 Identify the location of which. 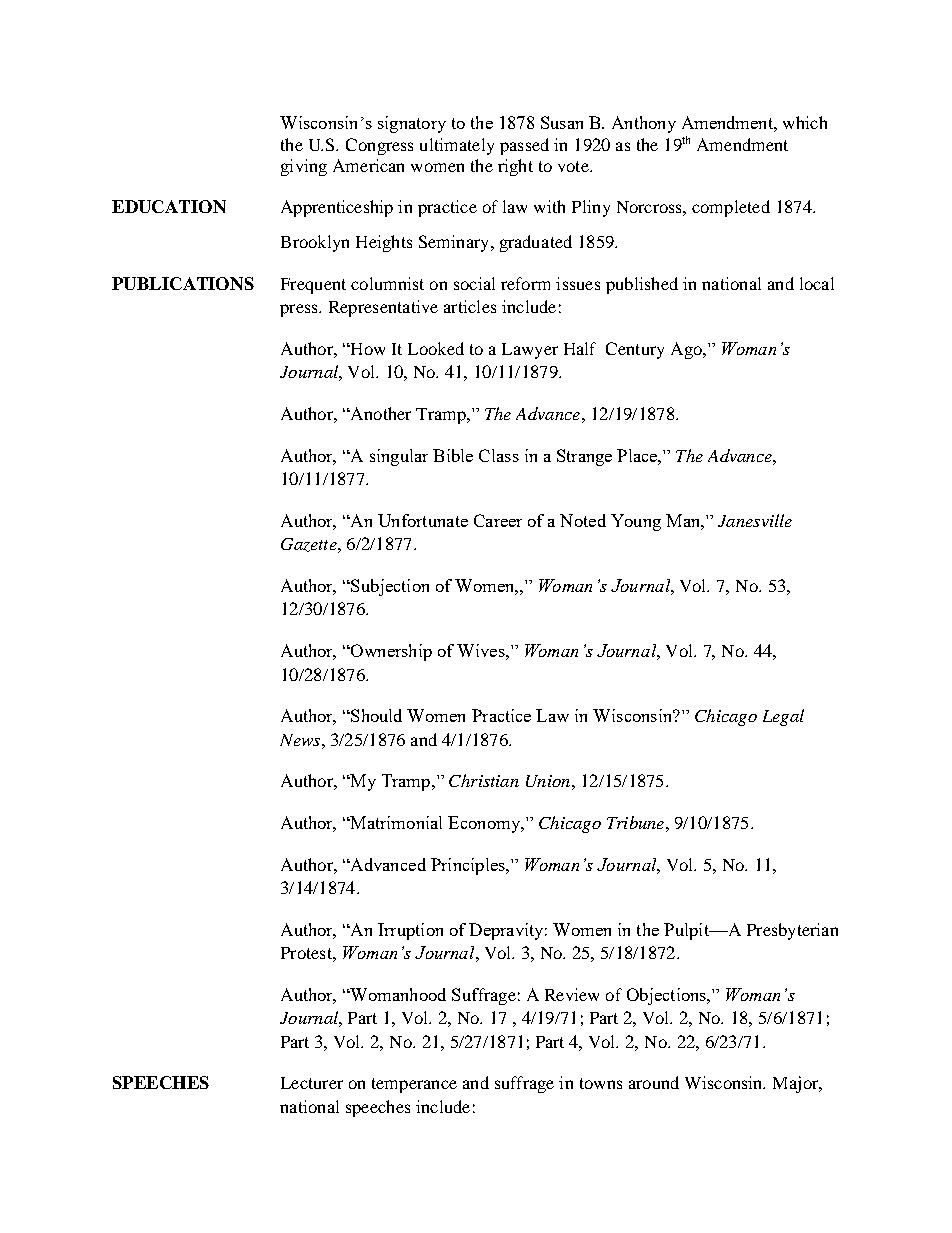
(805, 122).
